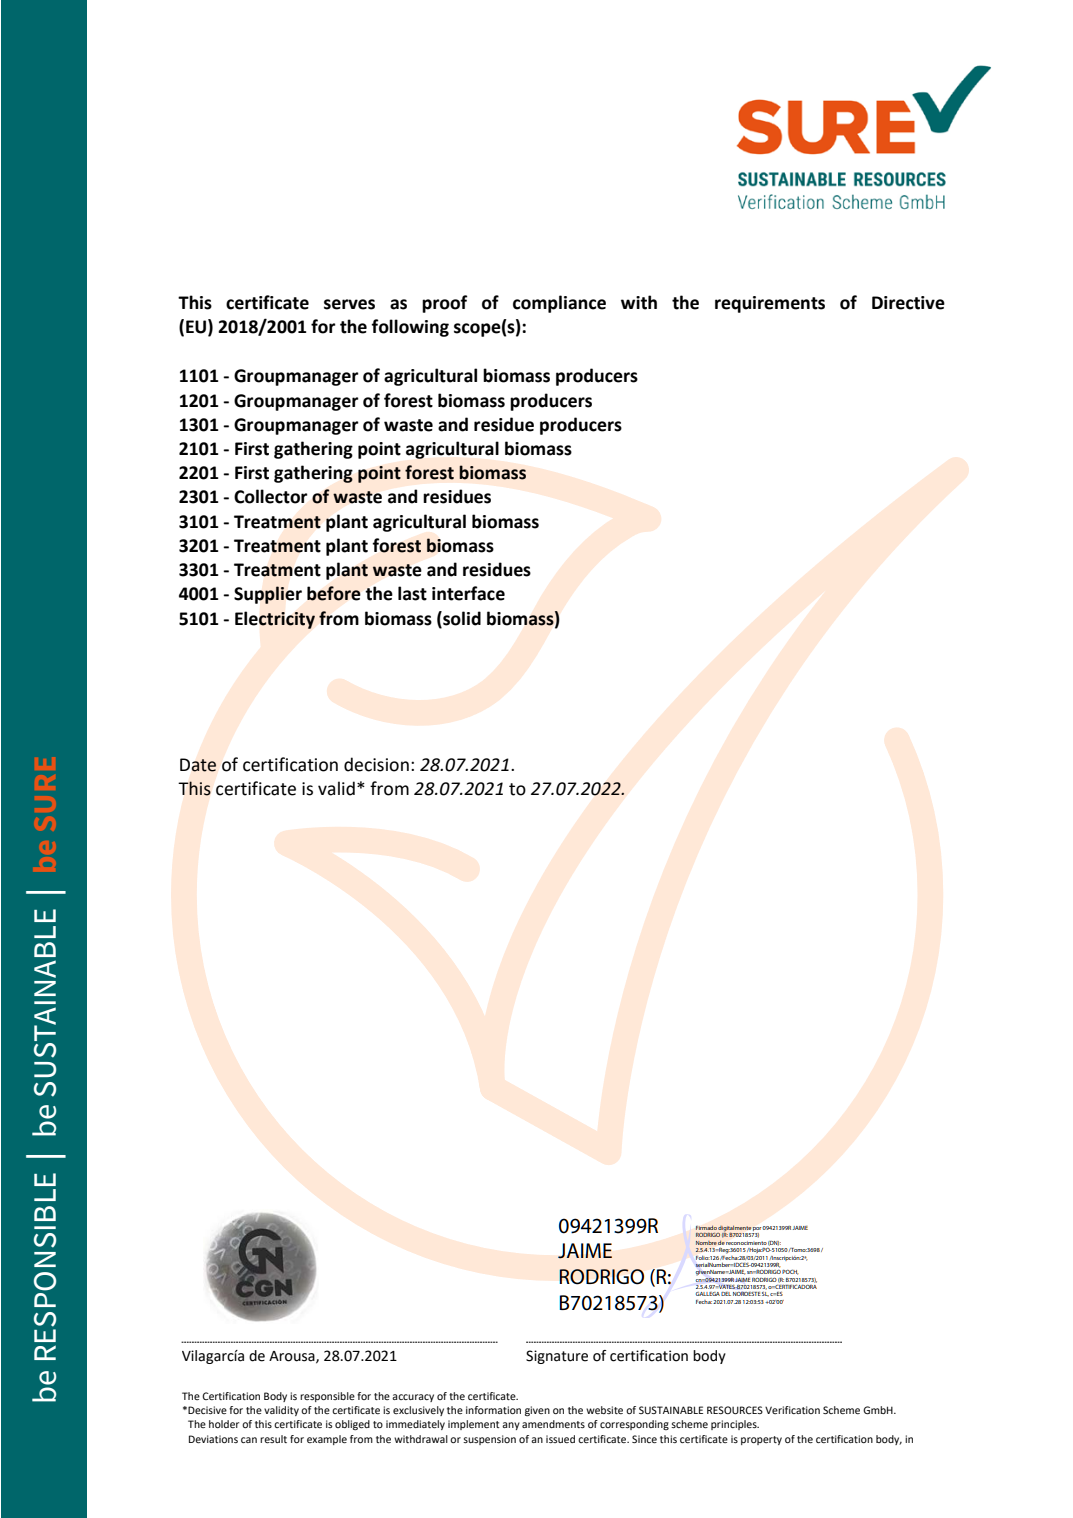  What do you see at coordinates (537, 1411) in the page?
I see `given` at bounding box center [537, 1411].
